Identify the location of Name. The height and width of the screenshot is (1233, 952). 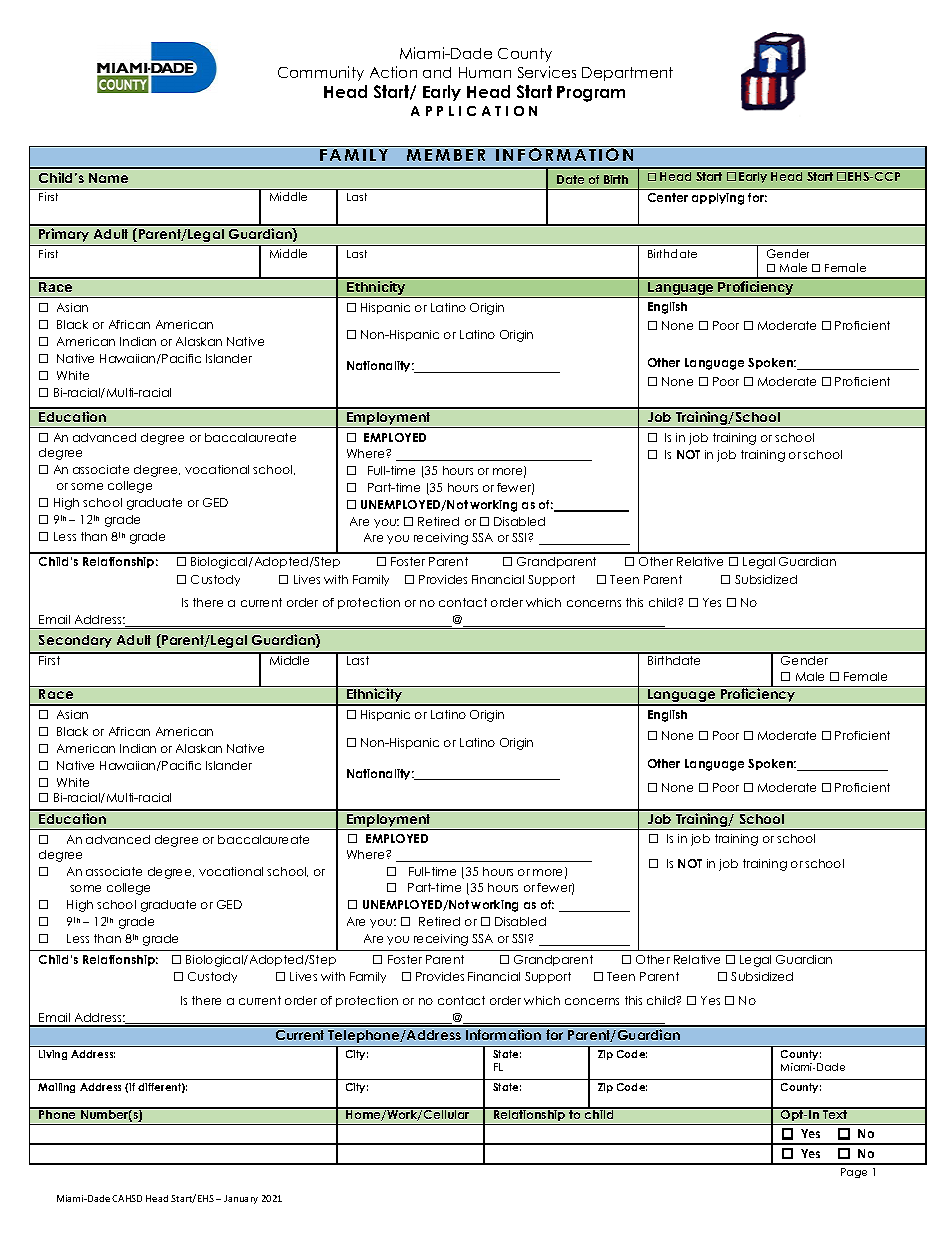
(108, 178).
